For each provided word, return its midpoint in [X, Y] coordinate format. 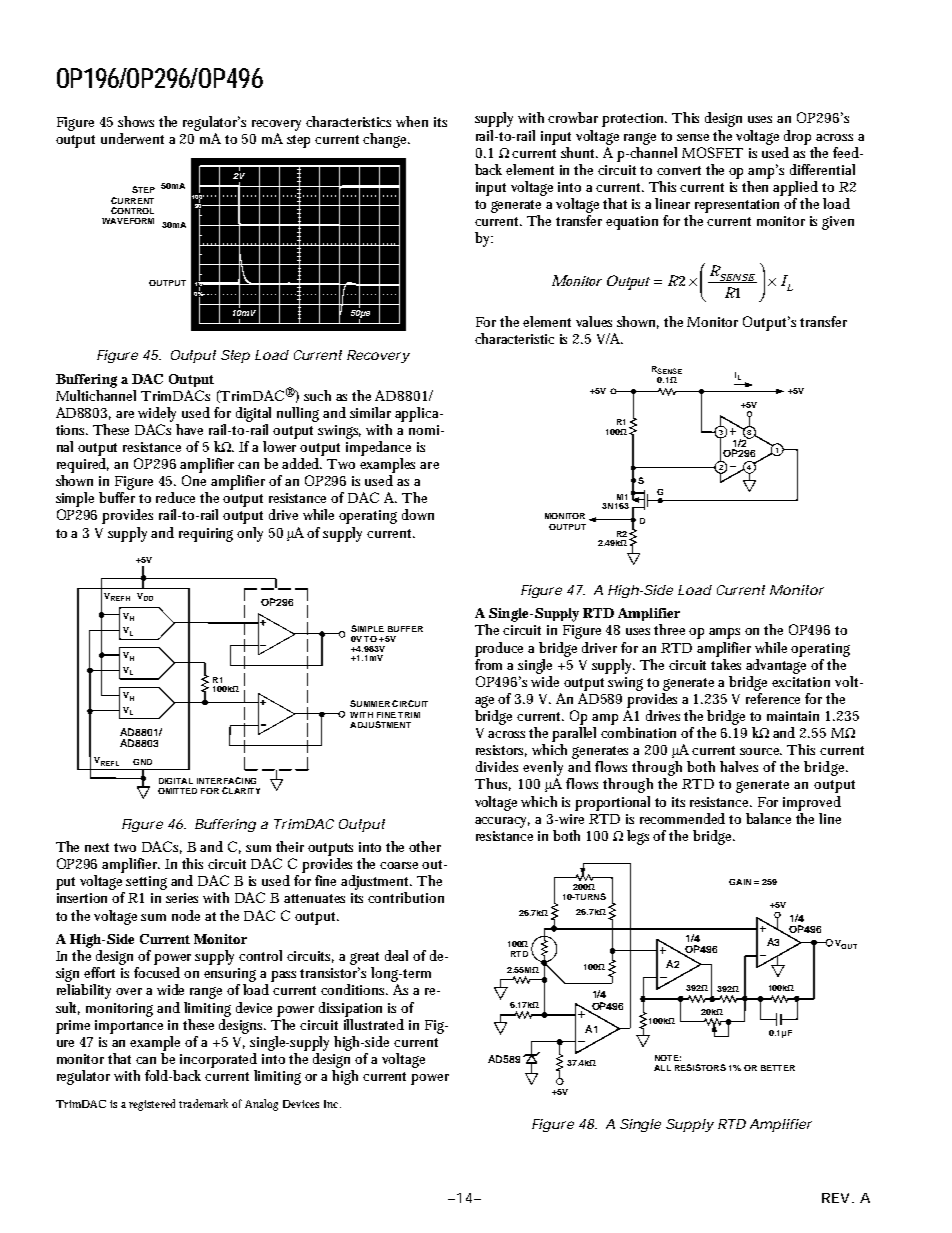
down [418, 514]
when [412, 121]
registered [152, 1105]
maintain [793, 716]
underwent [132, 138]
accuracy [502, 822]
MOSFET [712, 152]
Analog [261, 1105]
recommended [682, 818]
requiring [208, 535]
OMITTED [177, 791]
